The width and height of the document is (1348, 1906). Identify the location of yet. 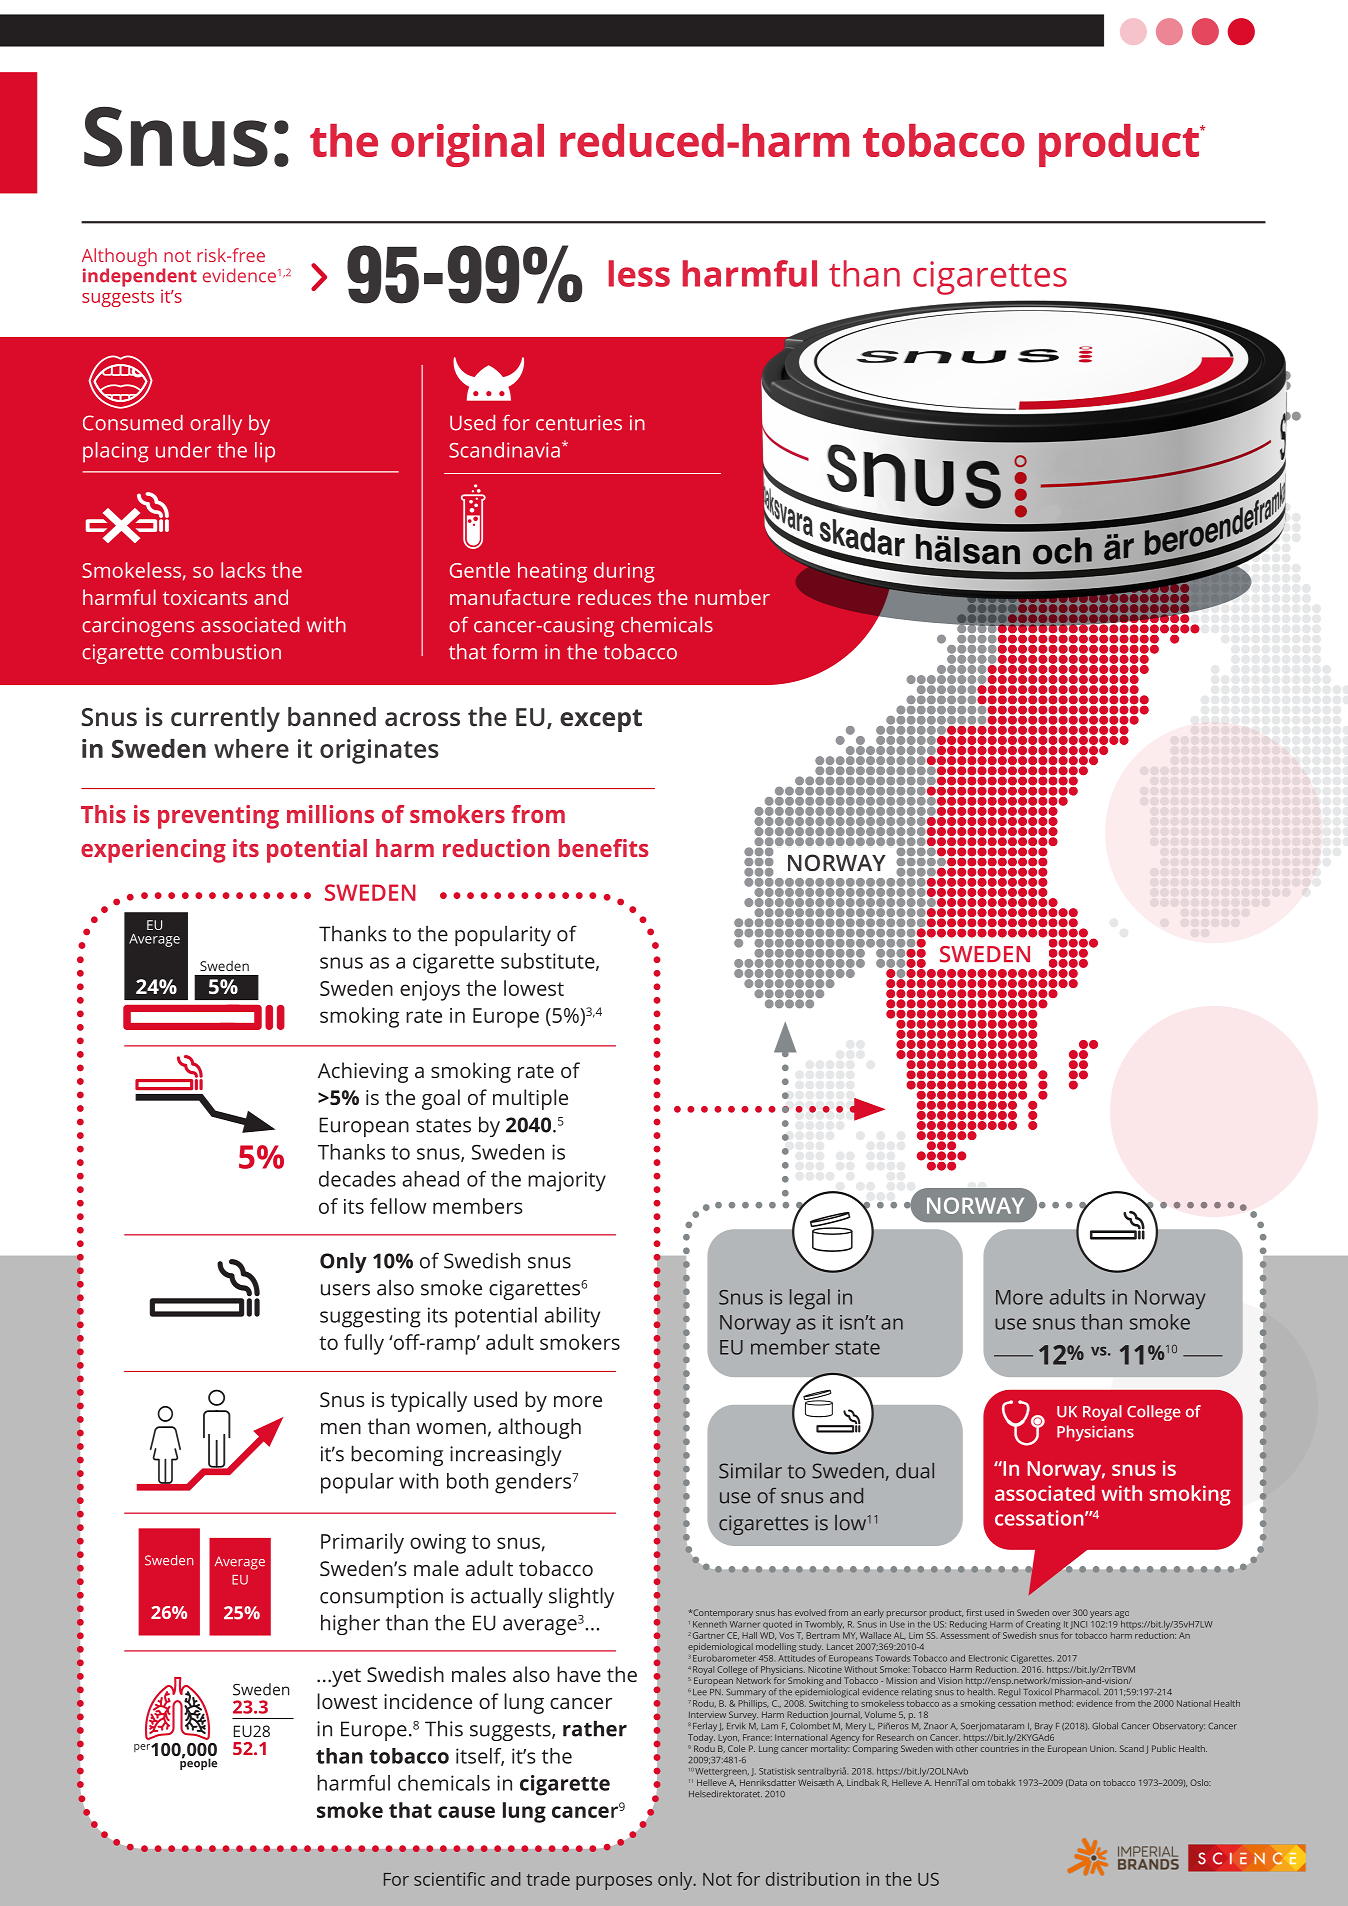
(345, 1677).
